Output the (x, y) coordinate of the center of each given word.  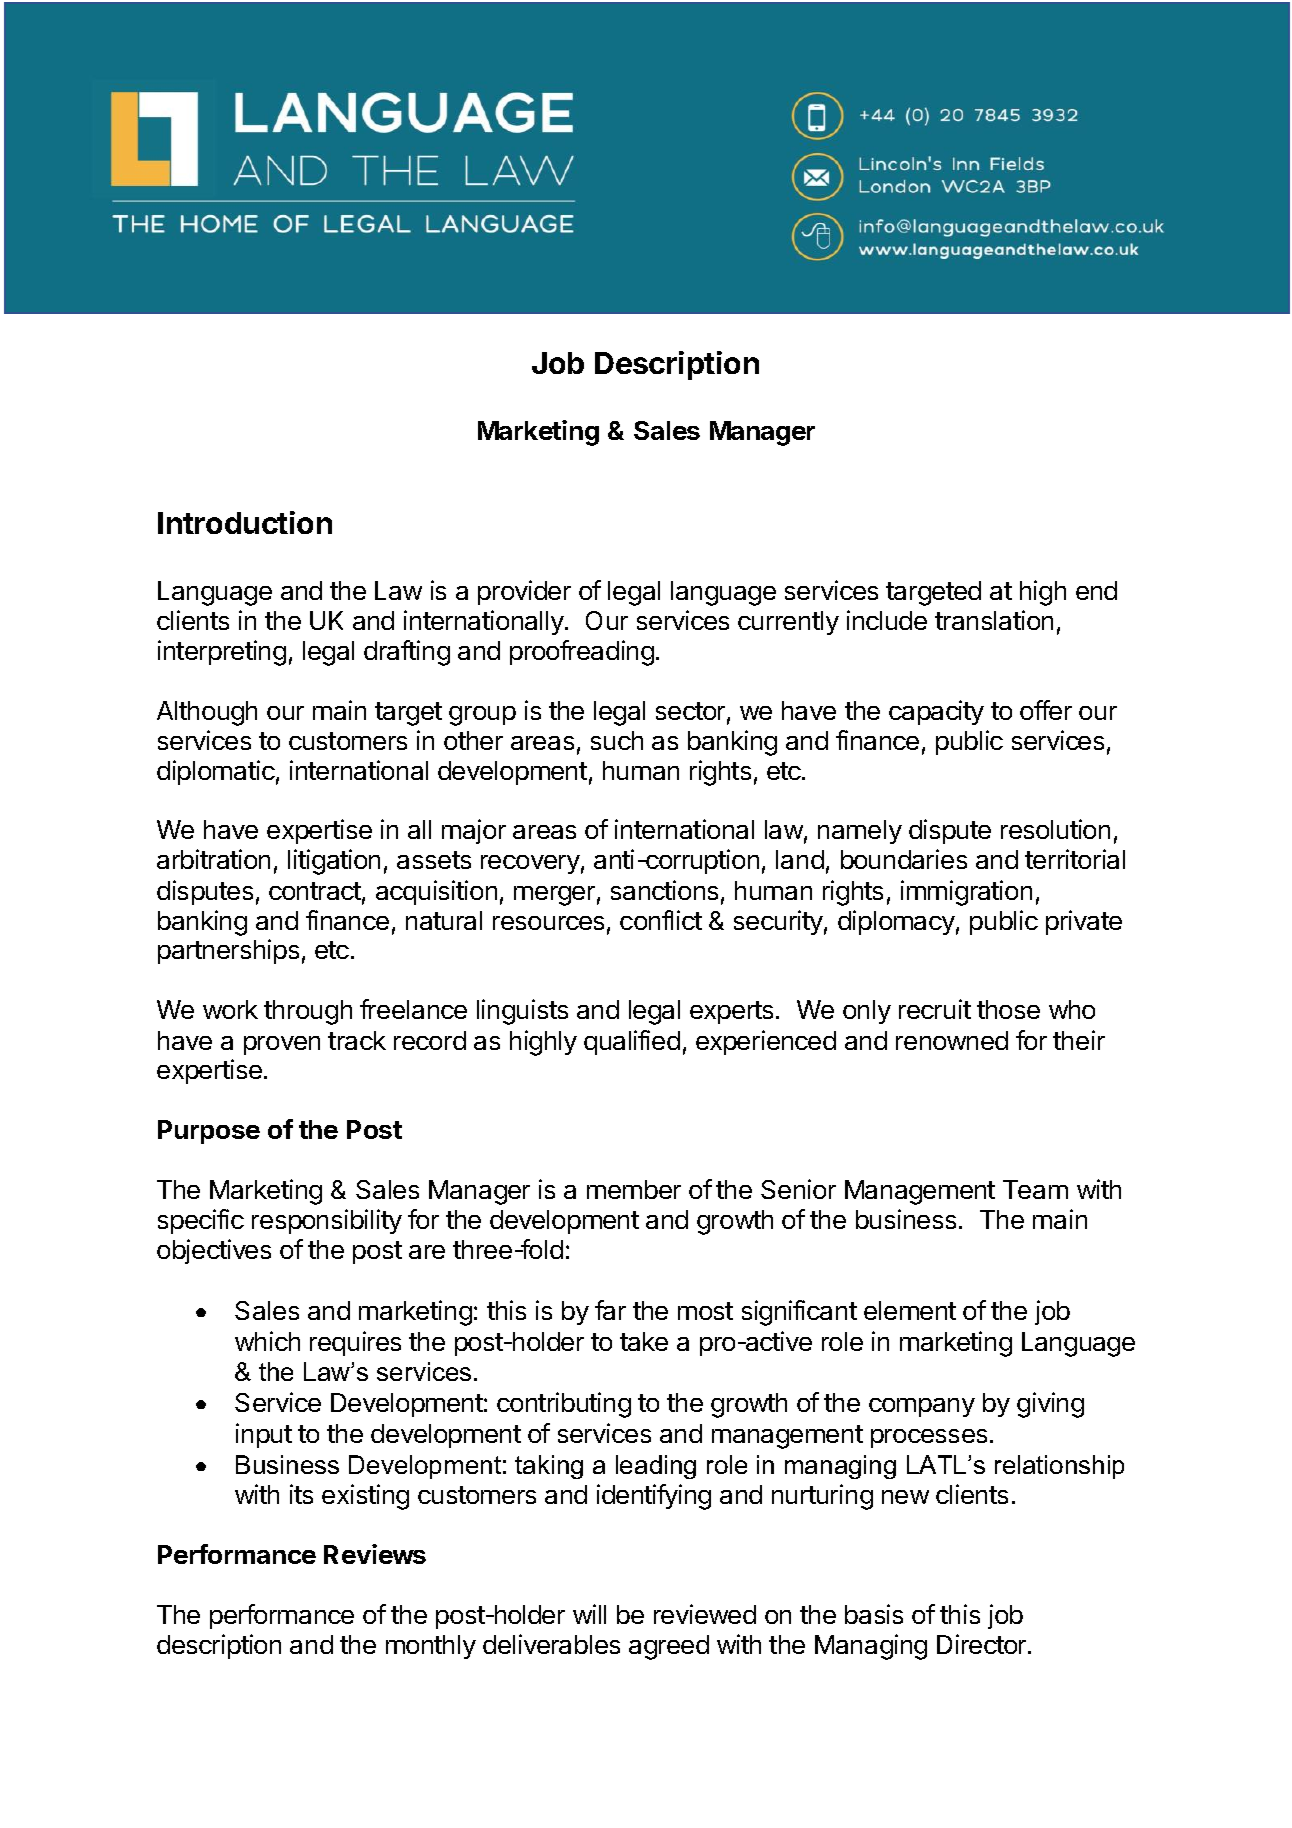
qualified (632, 1042)
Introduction (245, 522)
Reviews (375, 1554)
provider (524, 592)
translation (994, 620)
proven (282, 1045)
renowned (952, 1040)
